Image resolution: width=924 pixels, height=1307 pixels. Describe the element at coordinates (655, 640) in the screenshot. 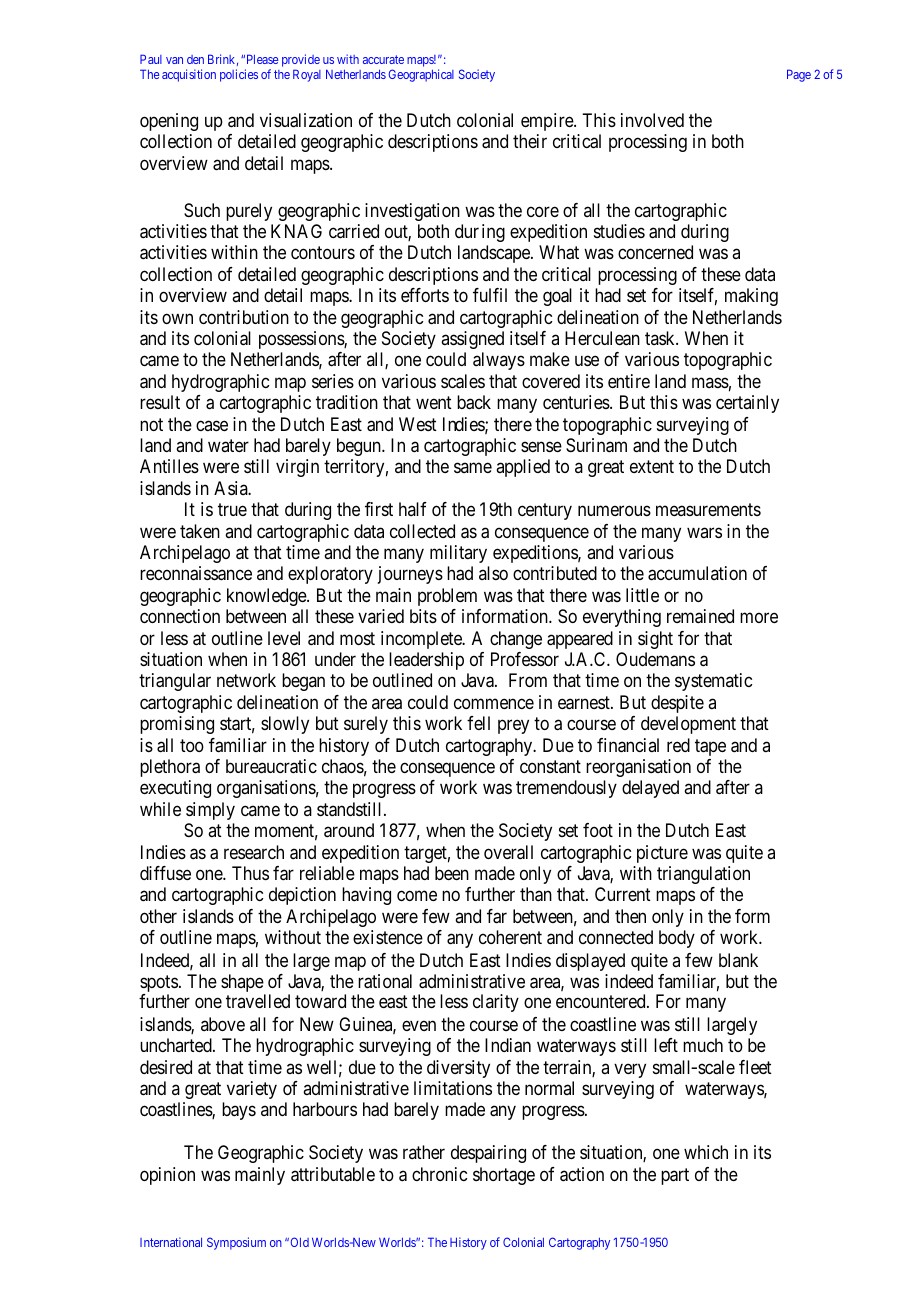

I see `sight` at that location.
